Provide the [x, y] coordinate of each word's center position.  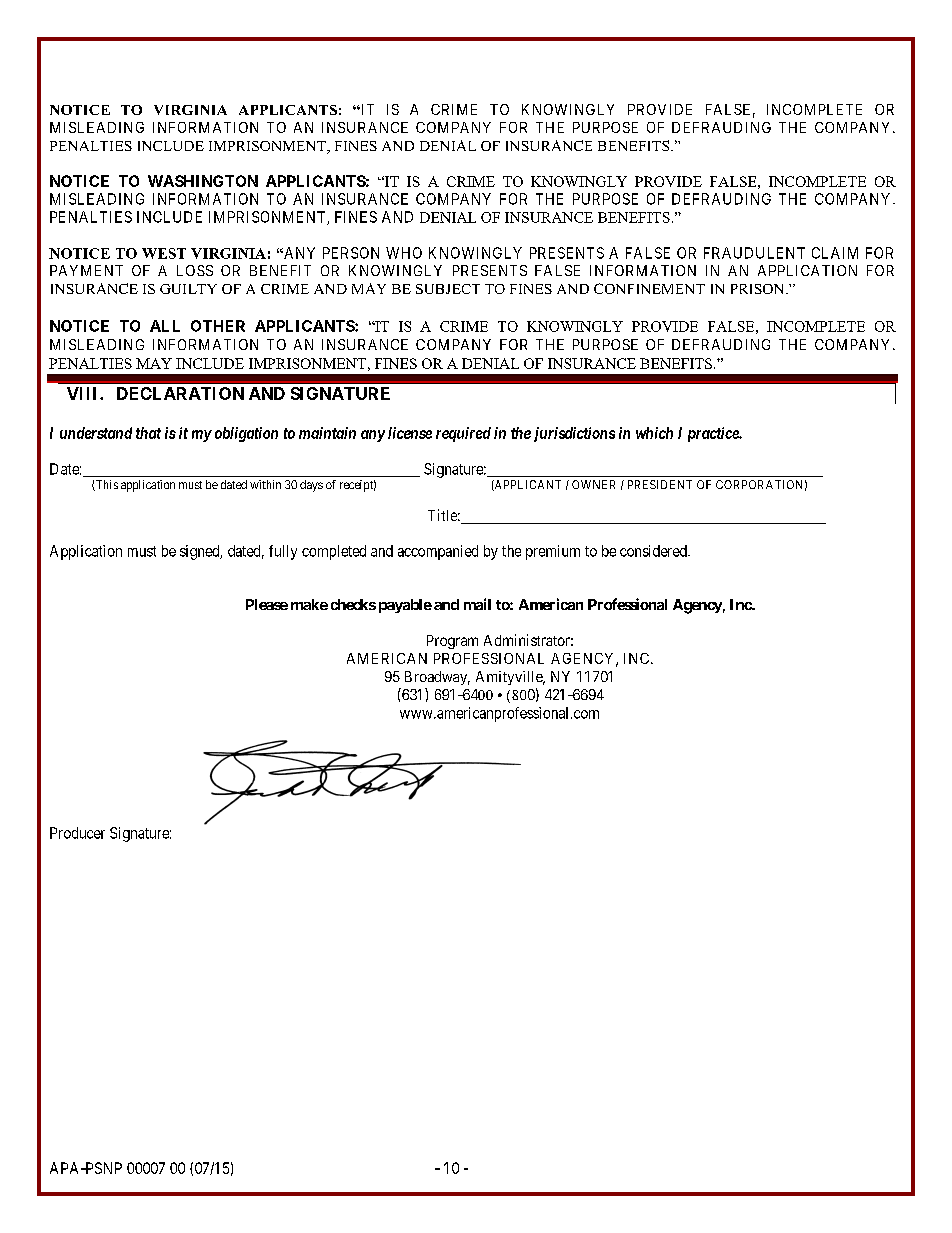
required [463, 434]
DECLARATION [180, 393]
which [654, 433]
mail [477, 604]
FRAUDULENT [754, 253]
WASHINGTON [203, 181]
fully [283, 552]
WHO [404, 253]
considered [654, 551]
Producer [77, 833]
